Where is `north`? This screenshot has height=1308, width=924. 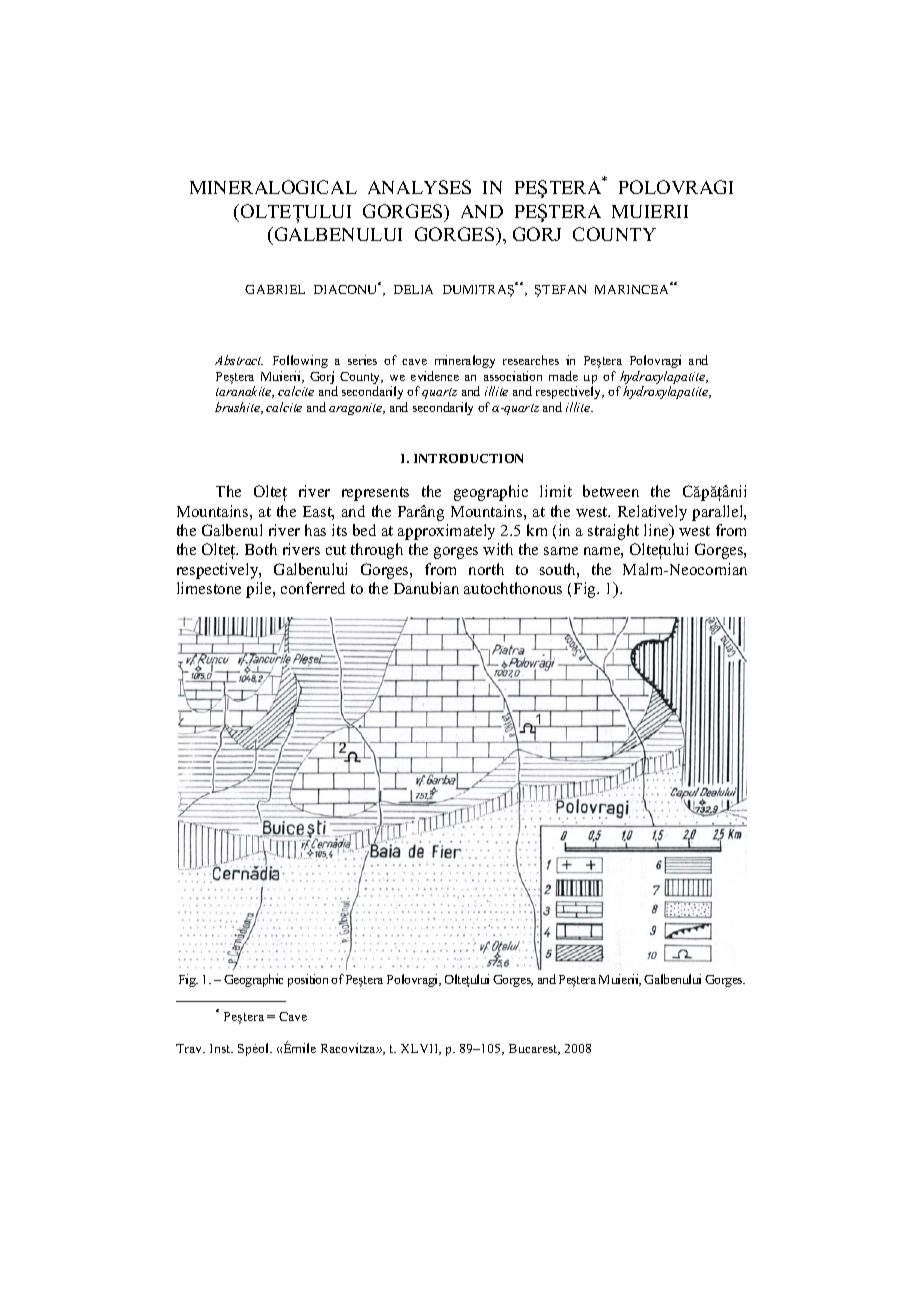
north is located at coordinates (486, 569).
